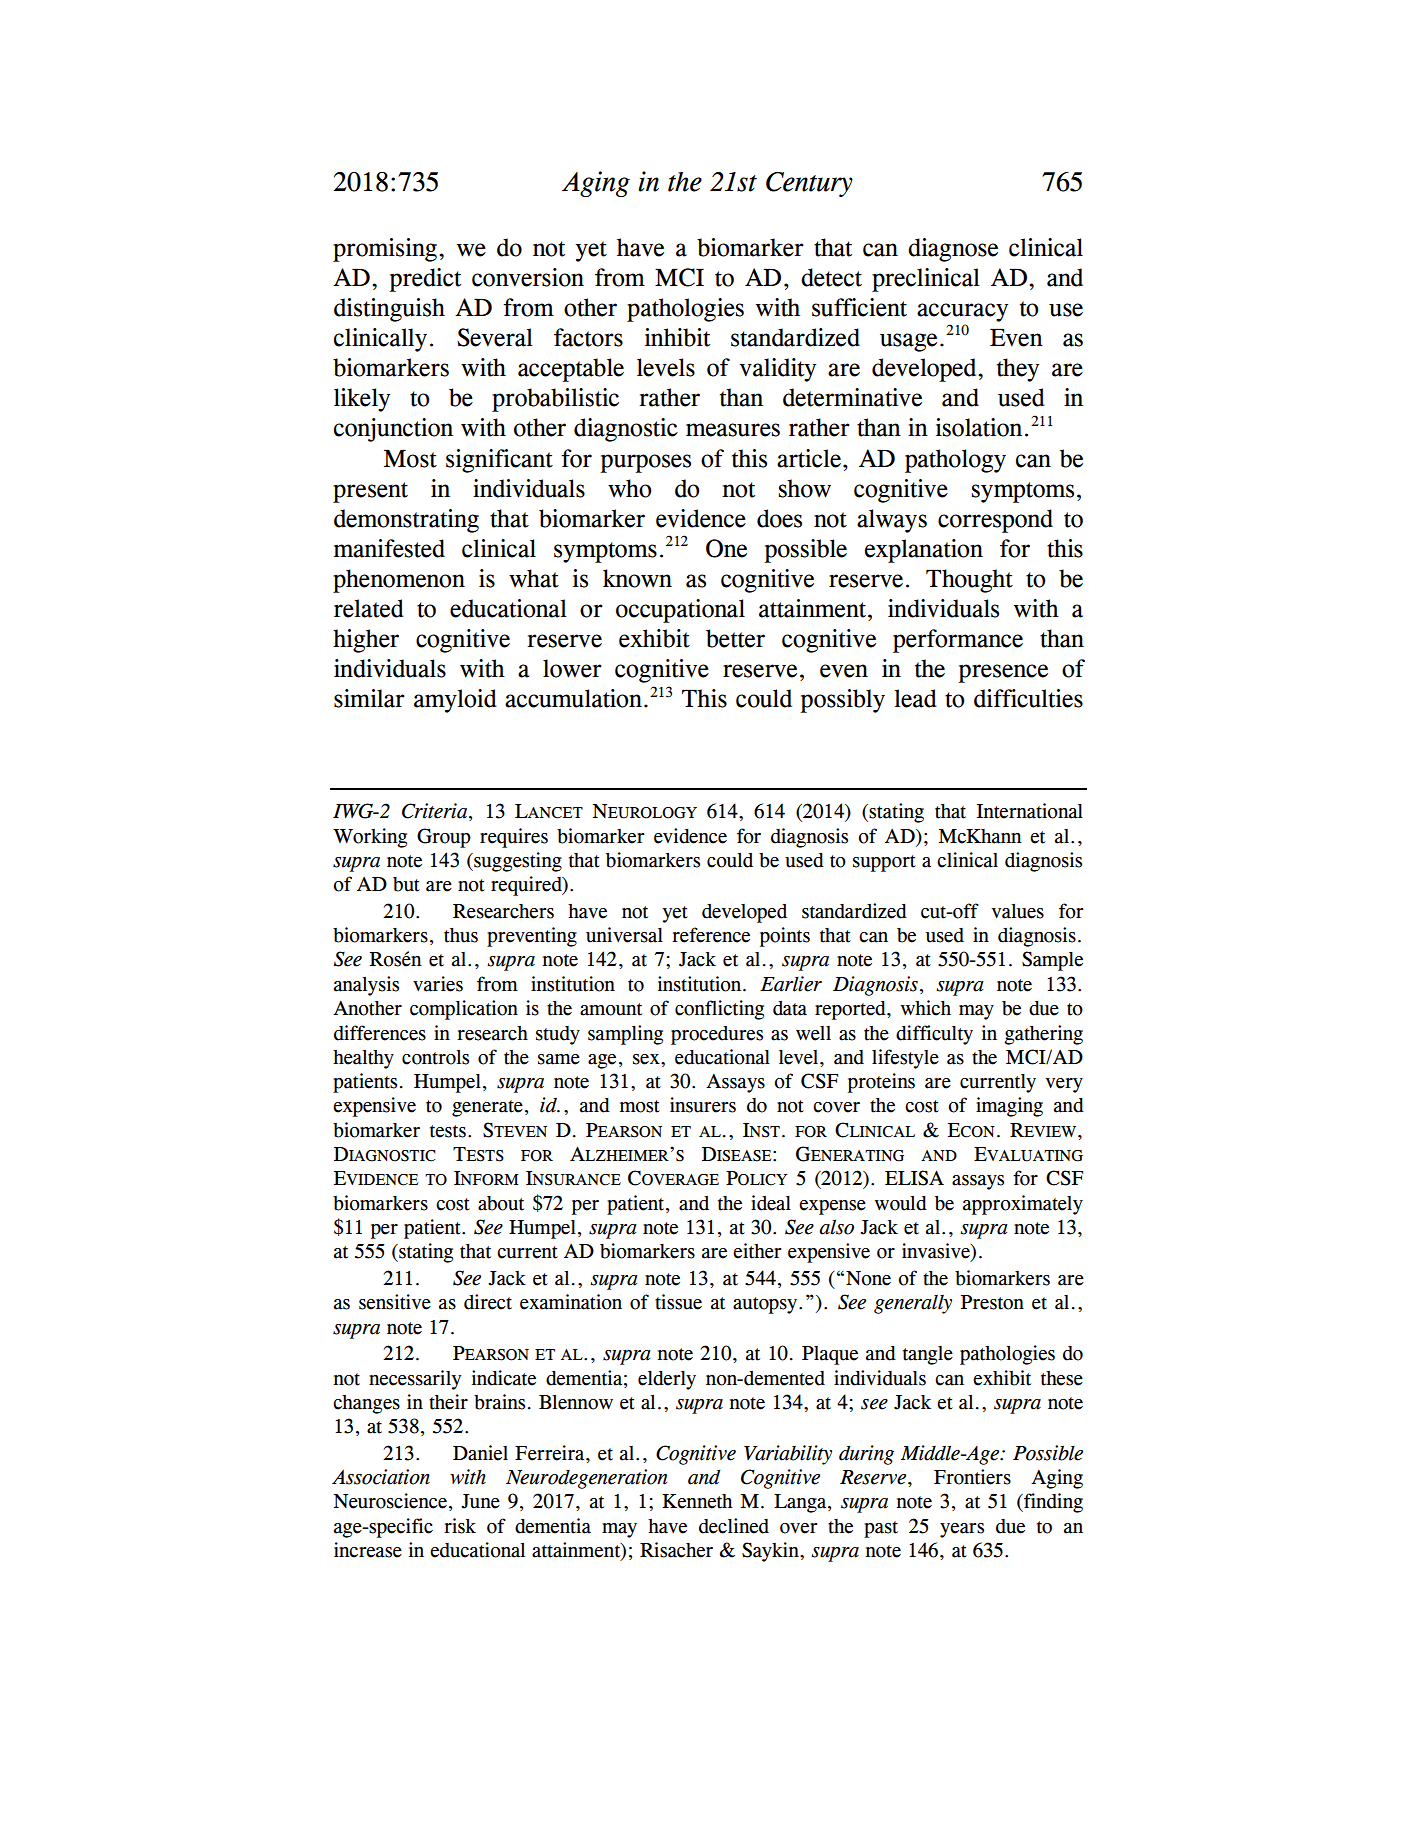 Image resolution: width=1417 pixels, height=1834 pixels. What do you see at coordinates (1017, 911) in the screenshot?
I see `values` at bounding box center [1017, 911].
